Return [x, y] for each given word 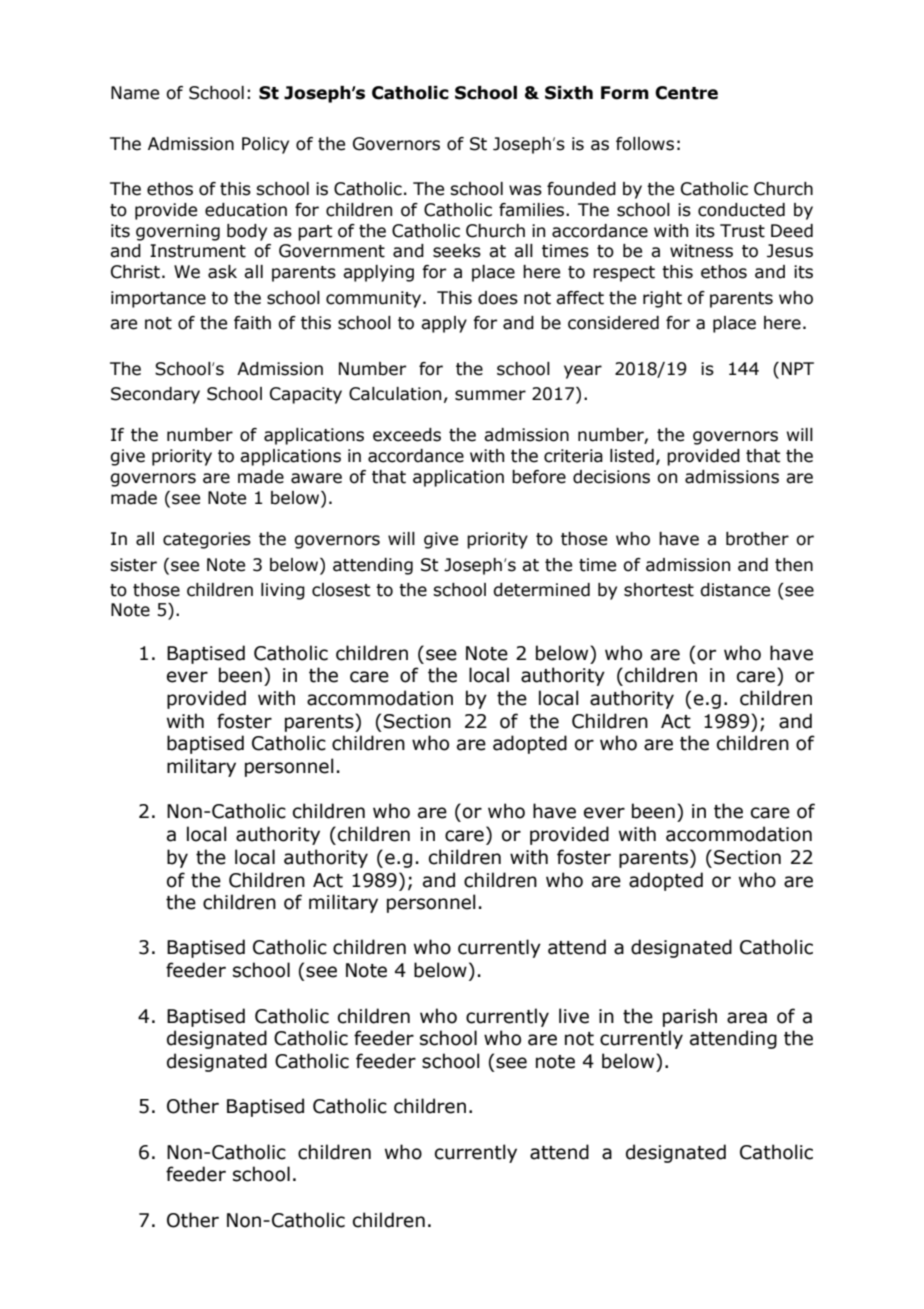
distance [735, 590]
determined [541, 590]
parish [690, 1017]
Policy [265, 145]
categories [207, 540]
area [747, 1018]
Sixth [569, 93]
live [574, 1016]
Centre [686, 93]
